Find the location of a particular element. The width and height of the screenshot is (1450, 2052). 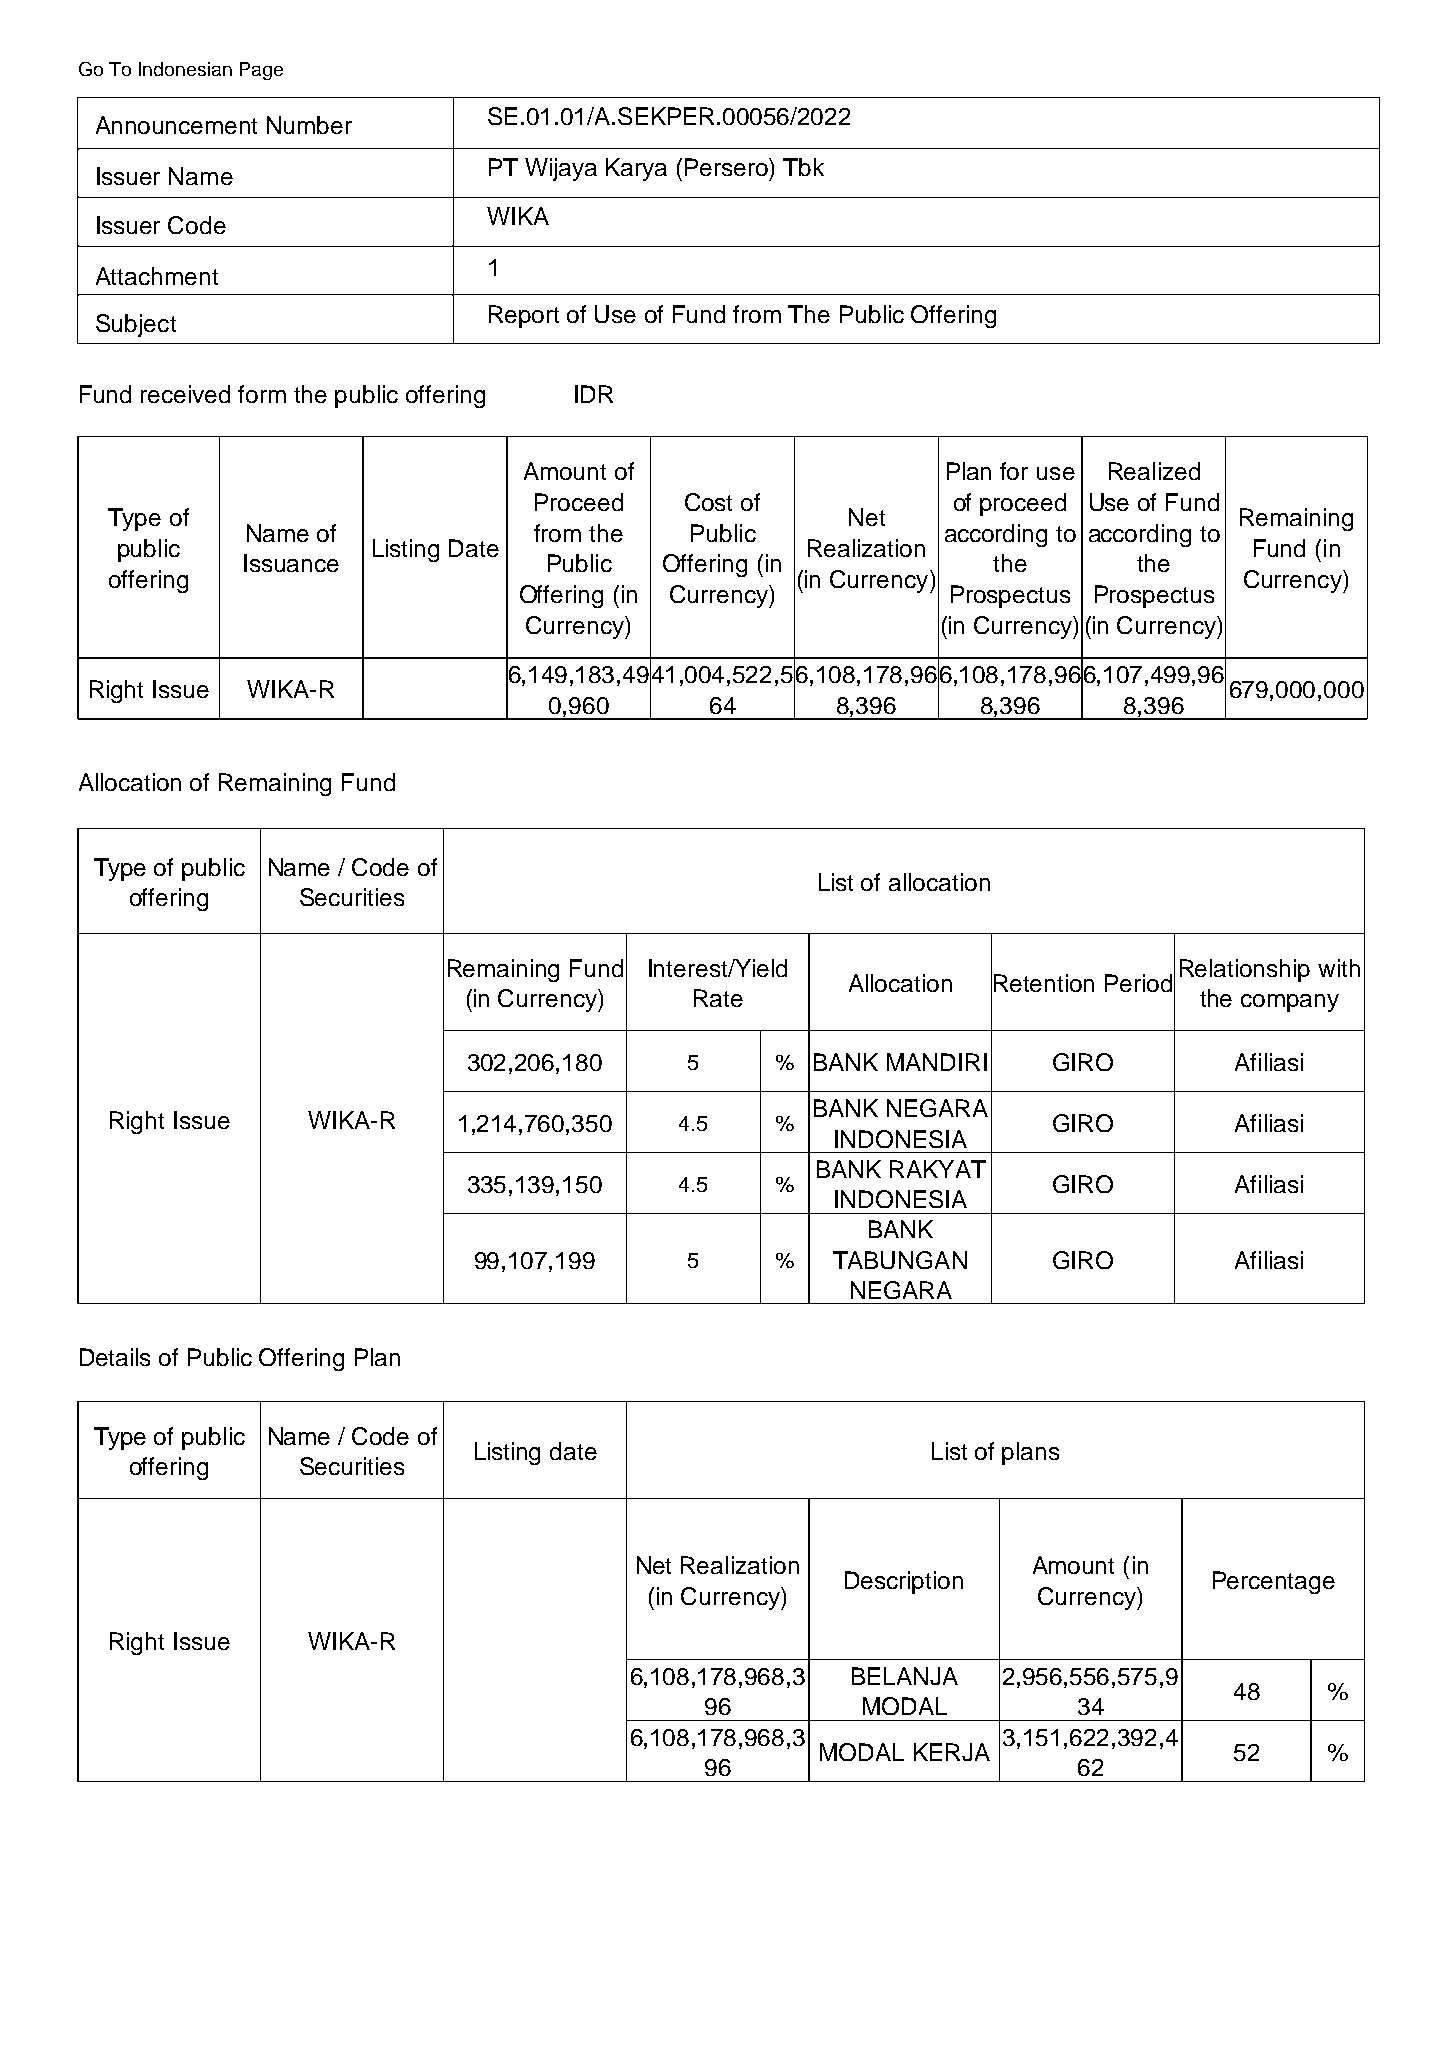

Retention is located at coordinates (1044, 983).
